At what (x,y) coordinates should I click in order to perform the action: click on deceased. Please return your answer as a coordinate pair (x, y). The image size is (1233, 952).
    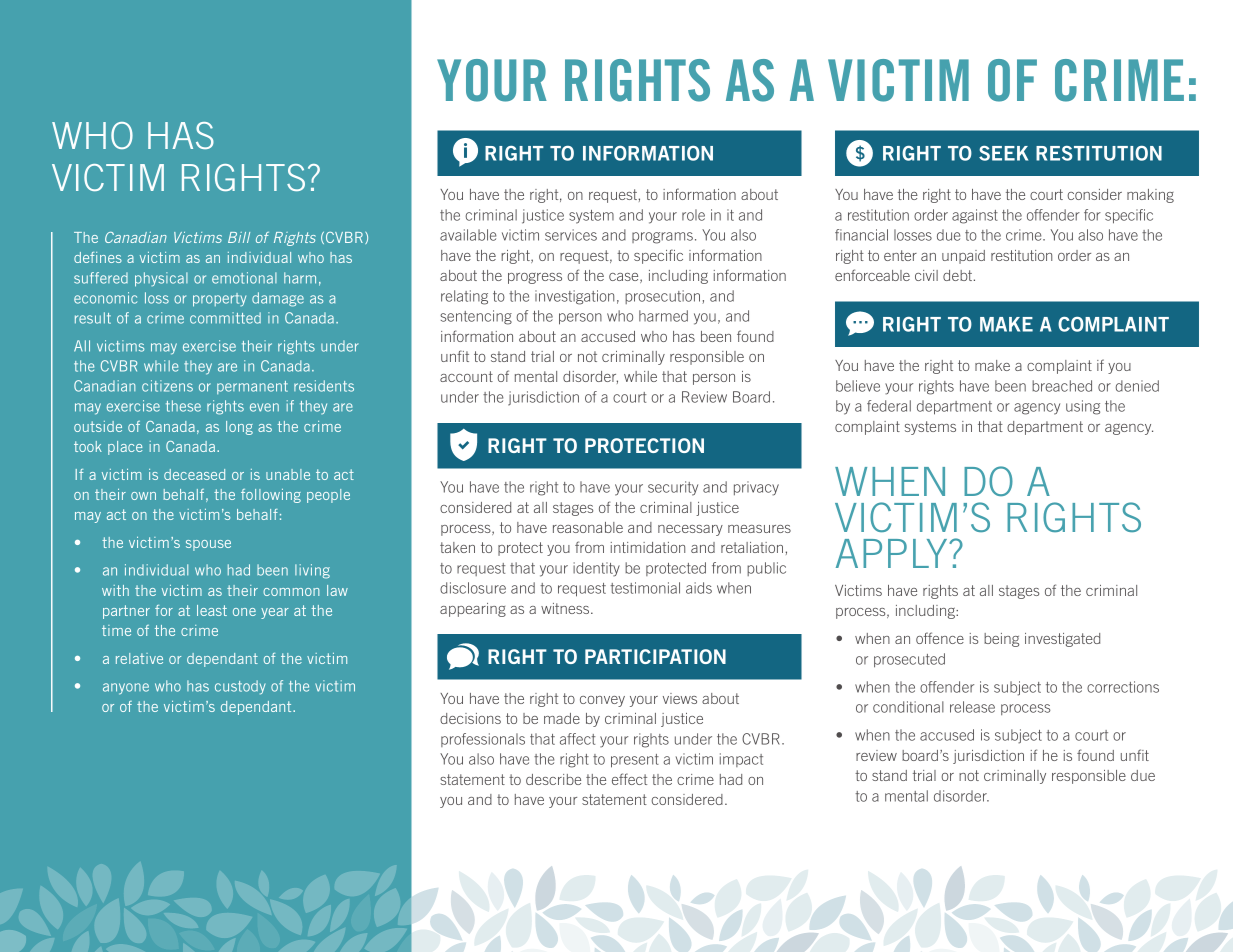
    Looking at the image, I should click on (194, 474).
